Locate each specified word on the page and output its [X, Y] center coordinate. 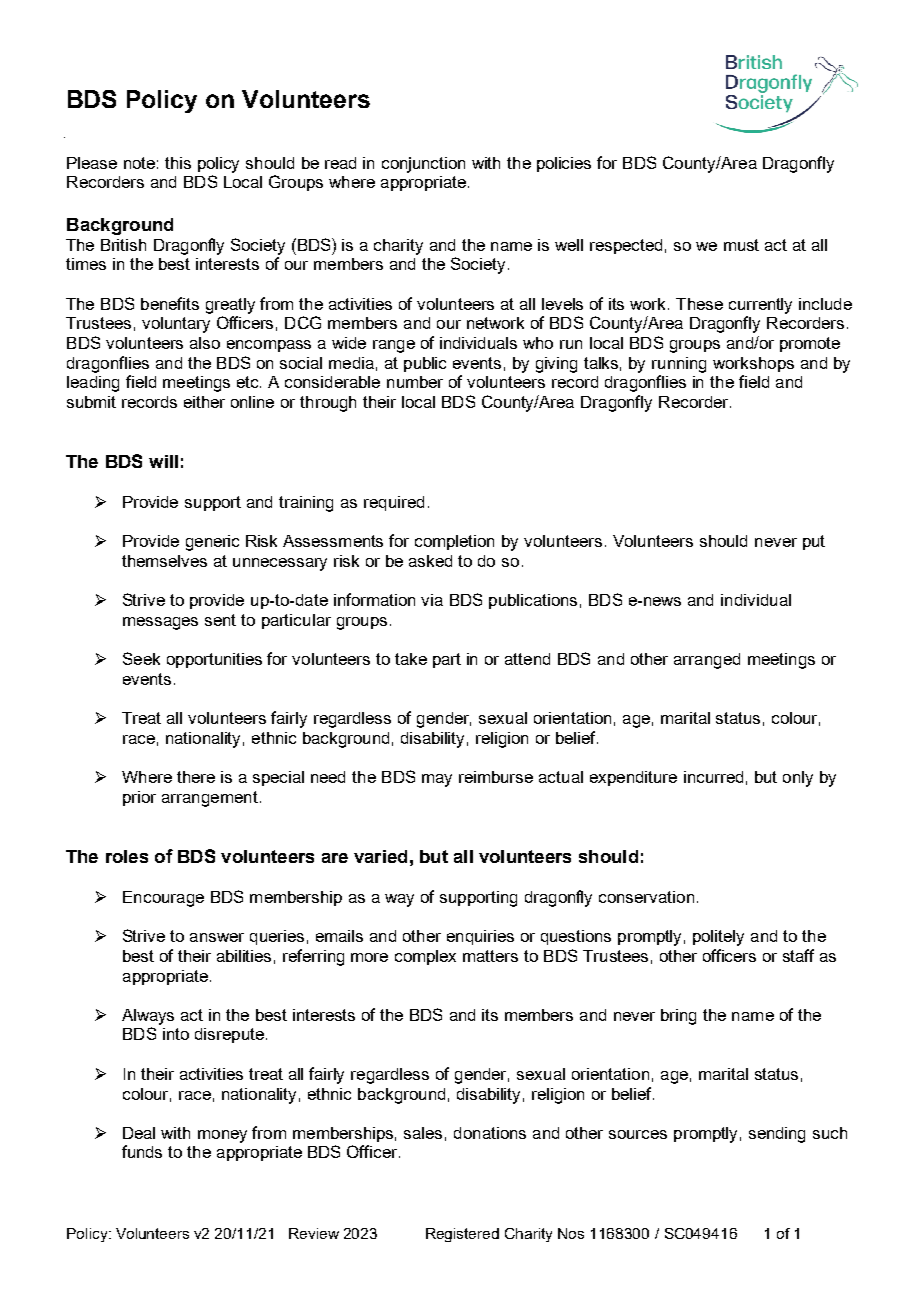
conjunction [423, 165]
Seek [141, 658]
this [178, 163]
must [741, 245]
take [411, 659]
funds [142, 1151]
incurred [713, 777]
